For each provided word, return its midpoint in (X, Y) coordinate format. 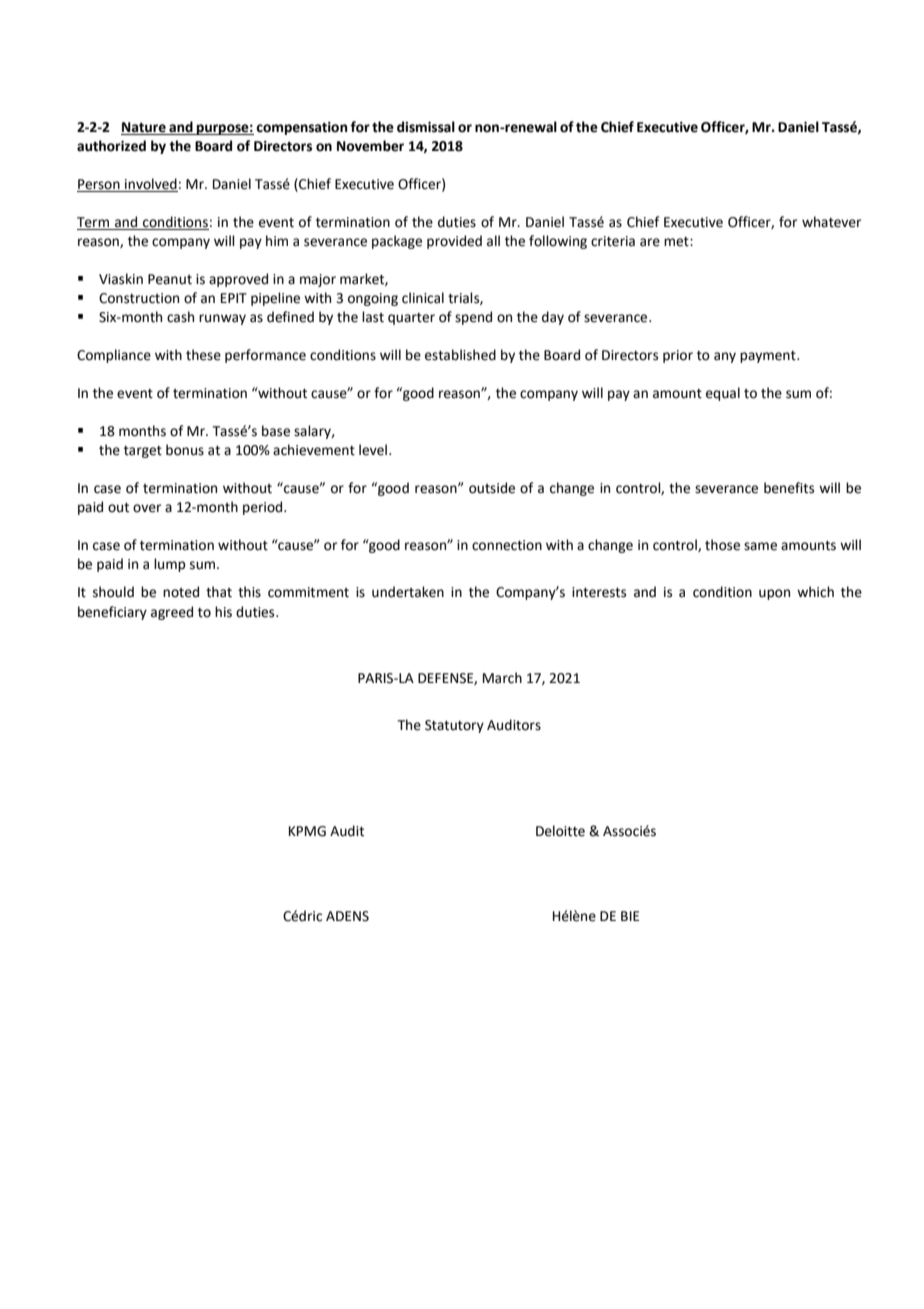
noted (181, 592)
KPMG (307, 831)
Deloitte (560, 831)
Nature (144, 128)
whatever (831, 222)
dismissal (426, 127)
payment (769, 357)
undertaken (408, 592)
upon (774, 594)
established (460, 355)
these (203, 355)
